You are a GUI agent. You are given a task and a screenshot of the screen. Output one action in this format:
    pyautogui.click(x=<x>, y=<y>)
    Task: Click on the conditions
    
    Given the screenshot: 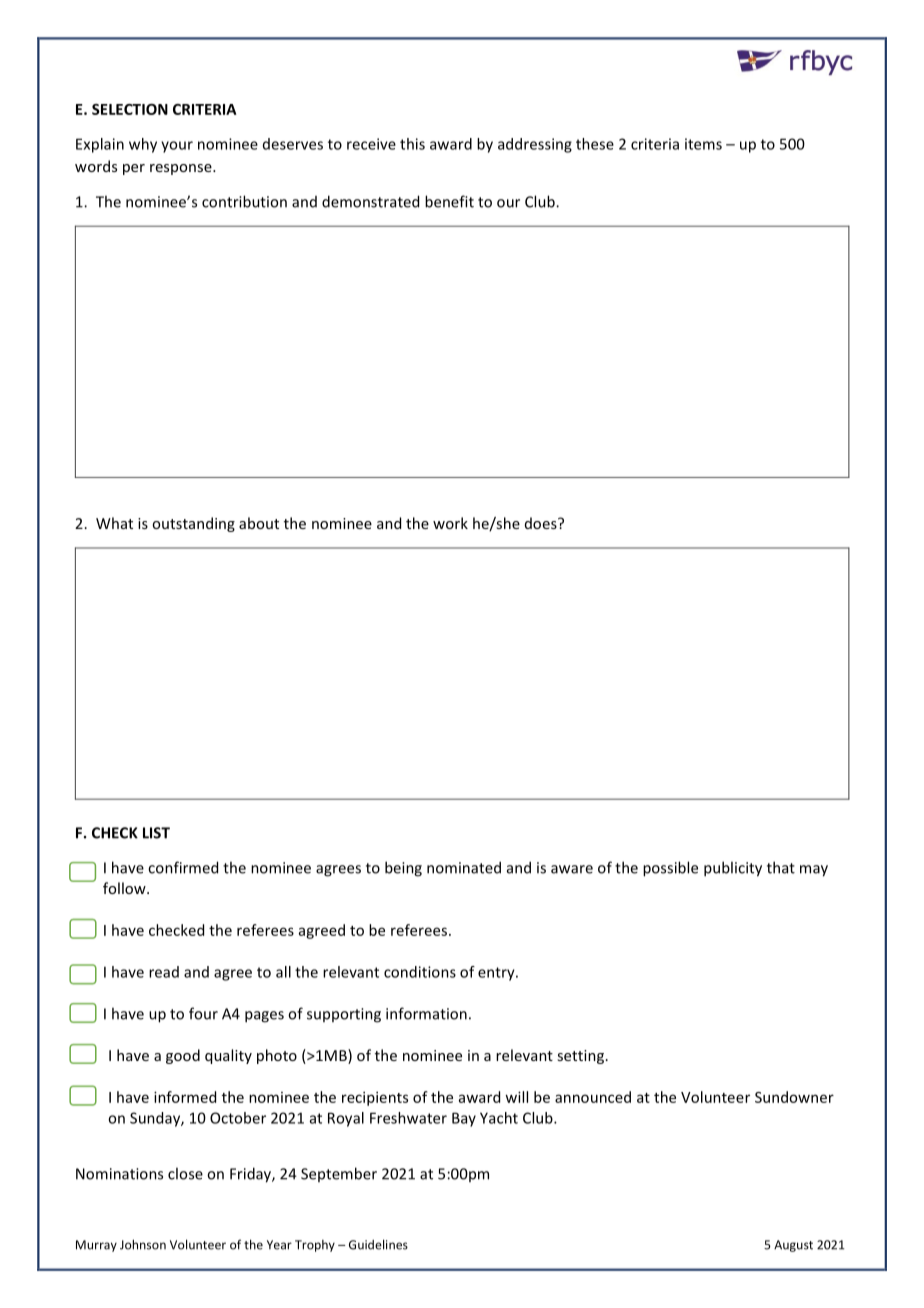 What is the action you would take?
    pyautogui.click(x=420, y=972)
